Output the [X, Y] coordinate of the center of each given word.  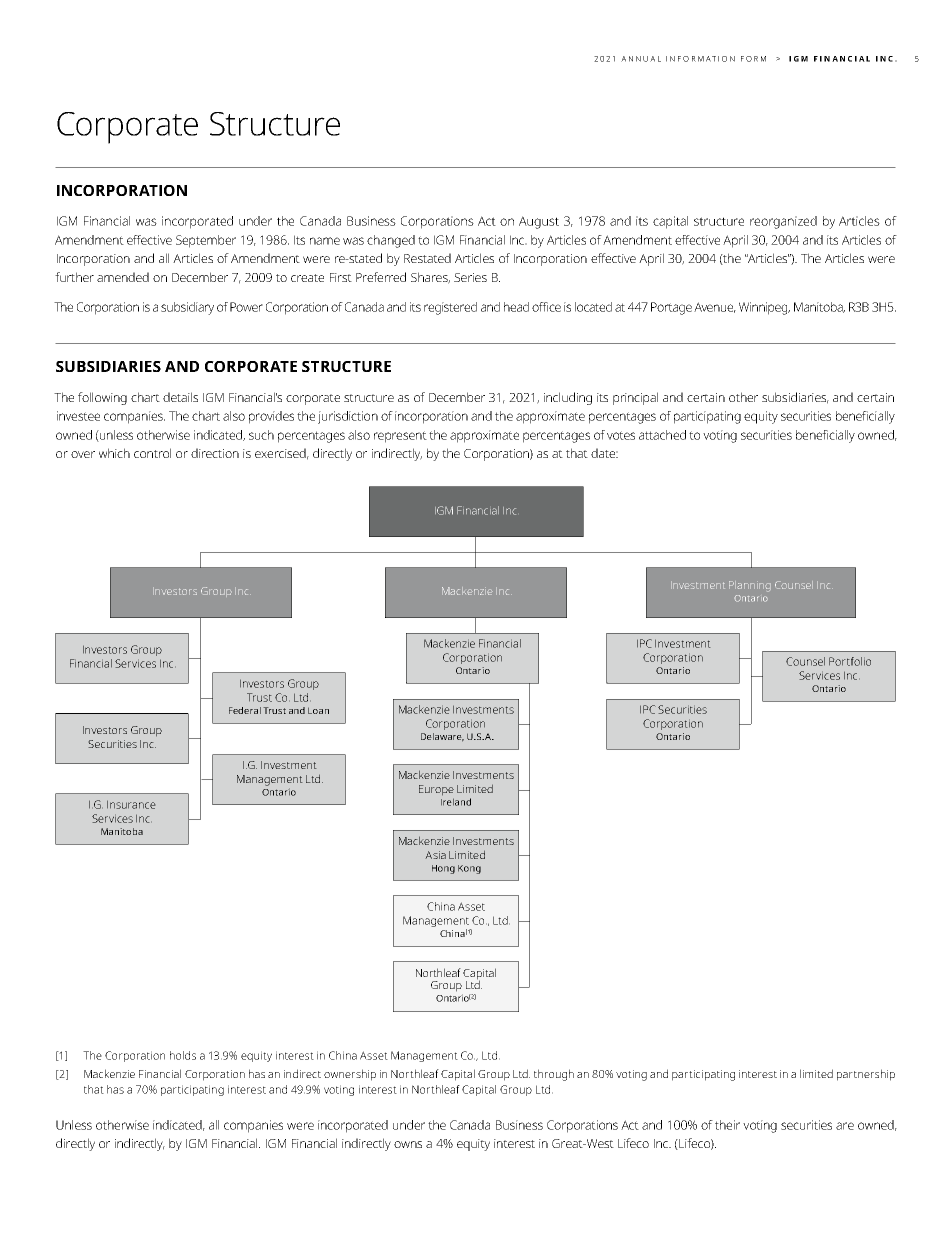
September [206, 241]
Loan [318, 710]
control [152, 453]
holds [183, 1055]
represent [400, 437]
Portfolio [850, 661]
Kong [469, 869]
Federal [245, 710]
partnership [866, 1075]
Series [470, 277]
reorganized [783, 222]
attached [662, 435]
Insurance [131, 804]
